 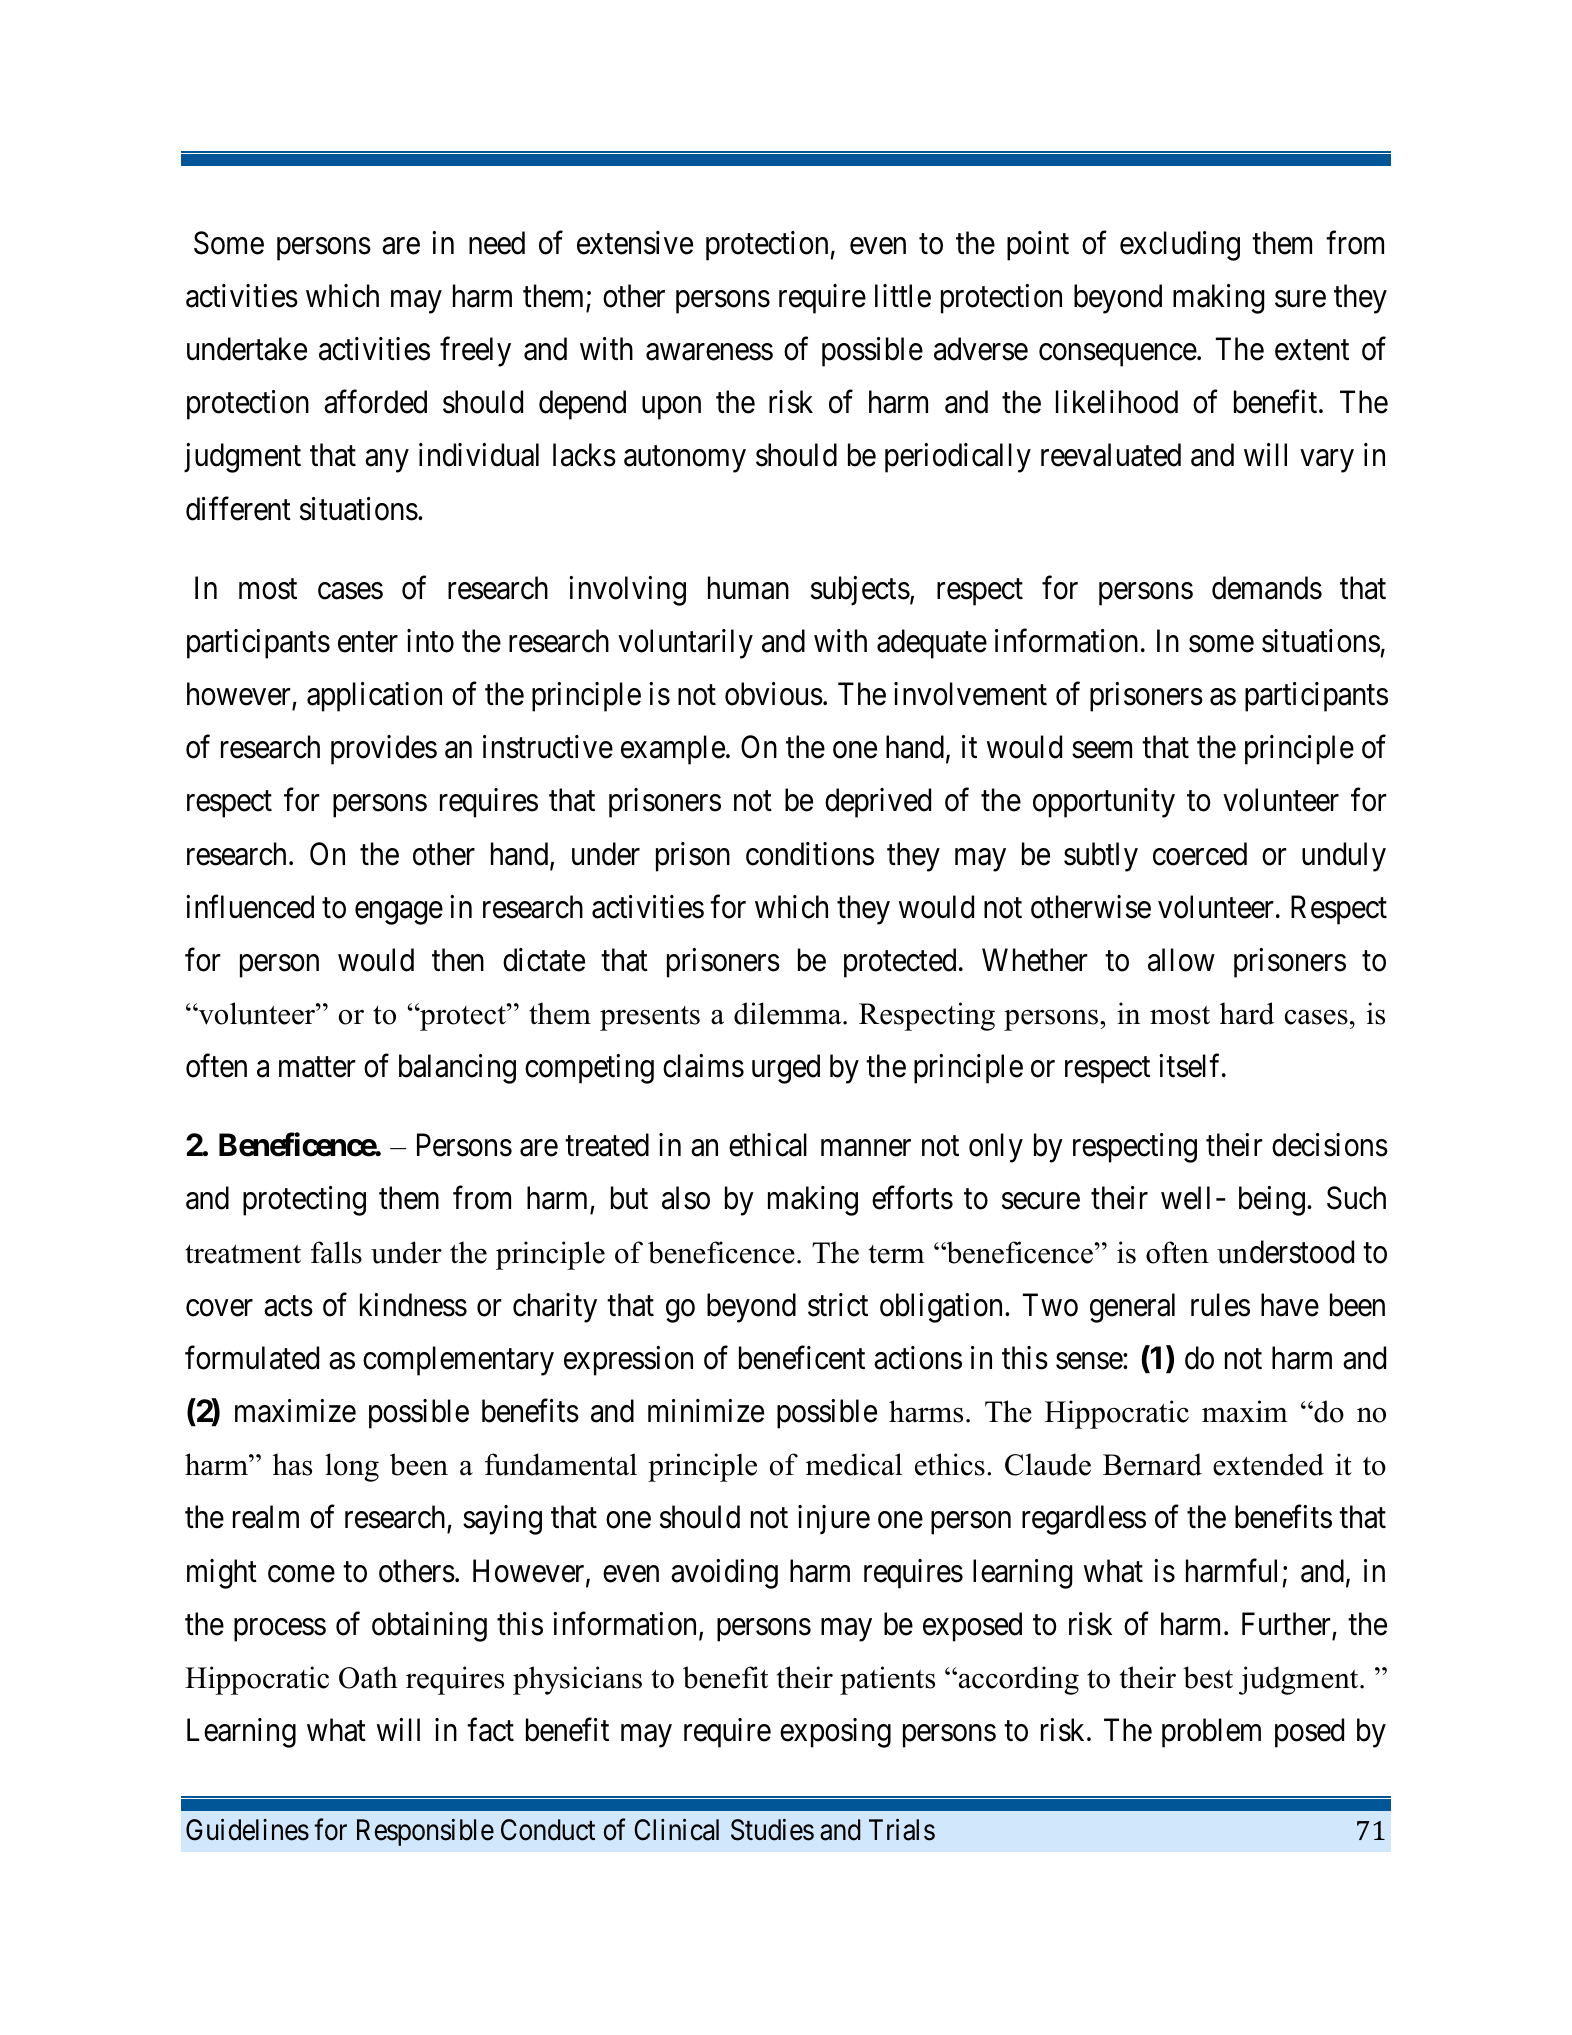 What do you see at coordinates (336, 1252) in the screenshot?
I see `falls` at bounding box center [336, 1252].
